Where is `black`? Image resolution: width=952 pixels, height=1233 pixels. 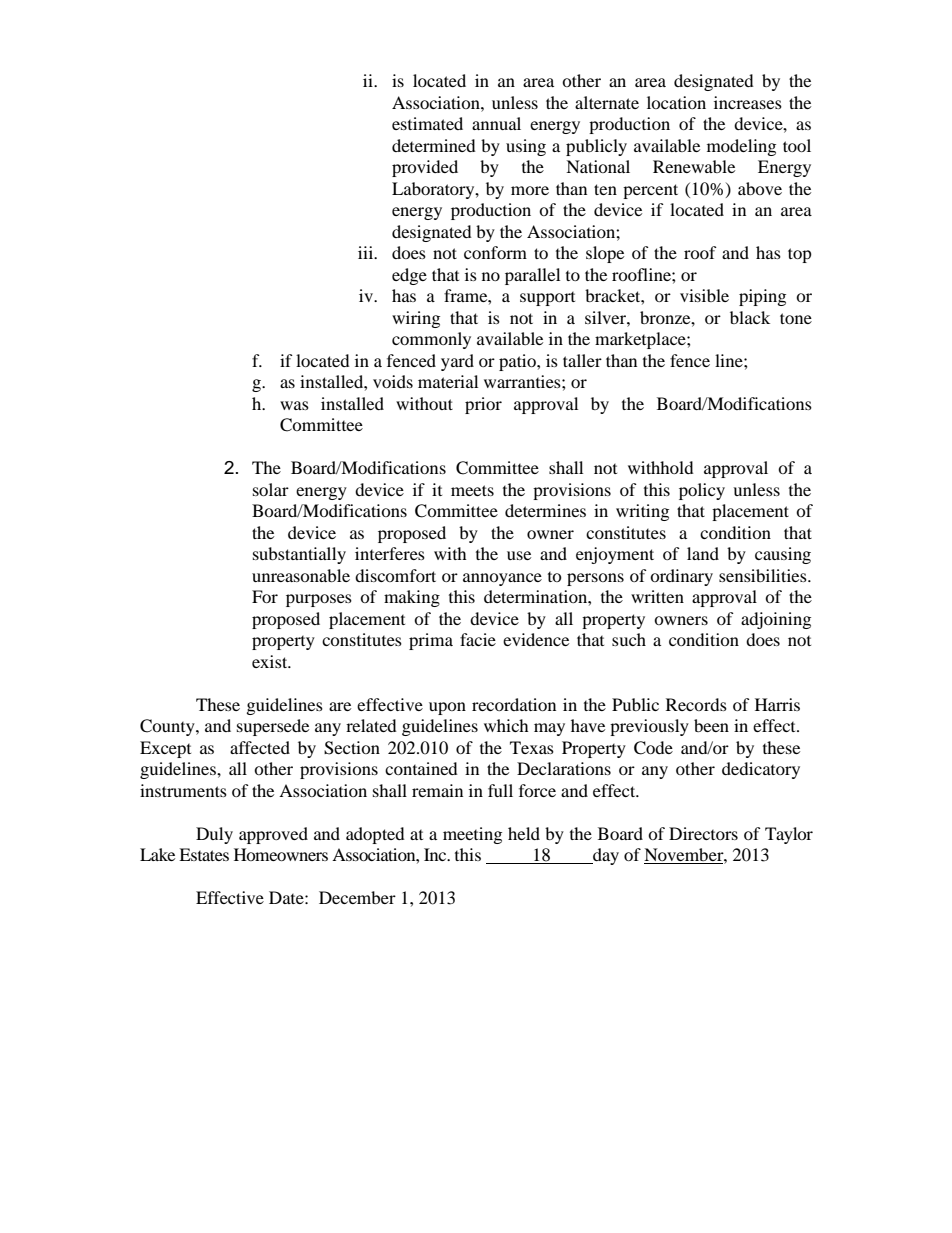
black is located at coordinates (750, 317).
